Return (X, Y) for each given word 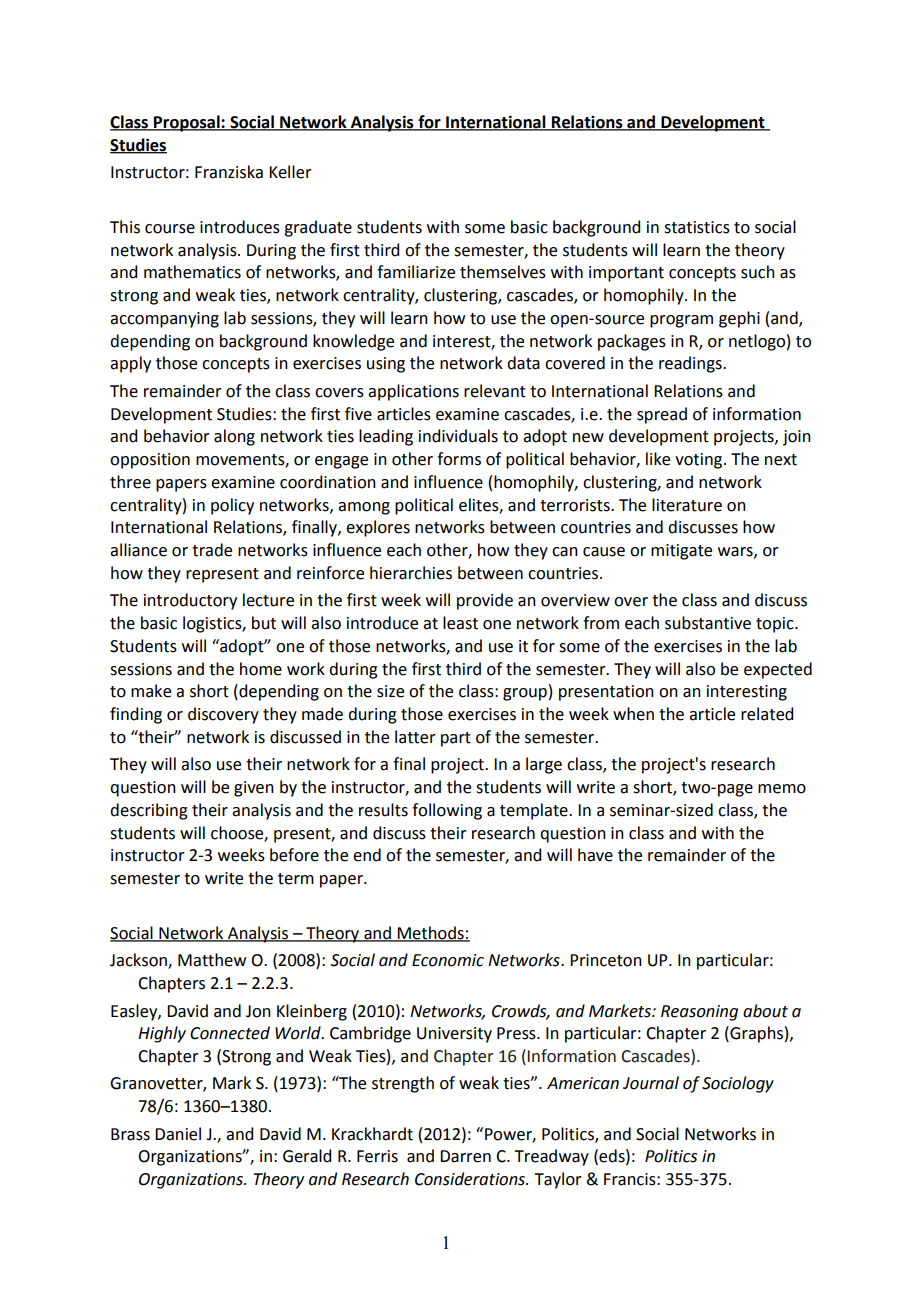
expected (778, 670)
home (261, 669)
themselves (503, 272)
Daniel (178, 1134)
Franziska (229, 172)
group (525, 694)
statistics (697, 227)
